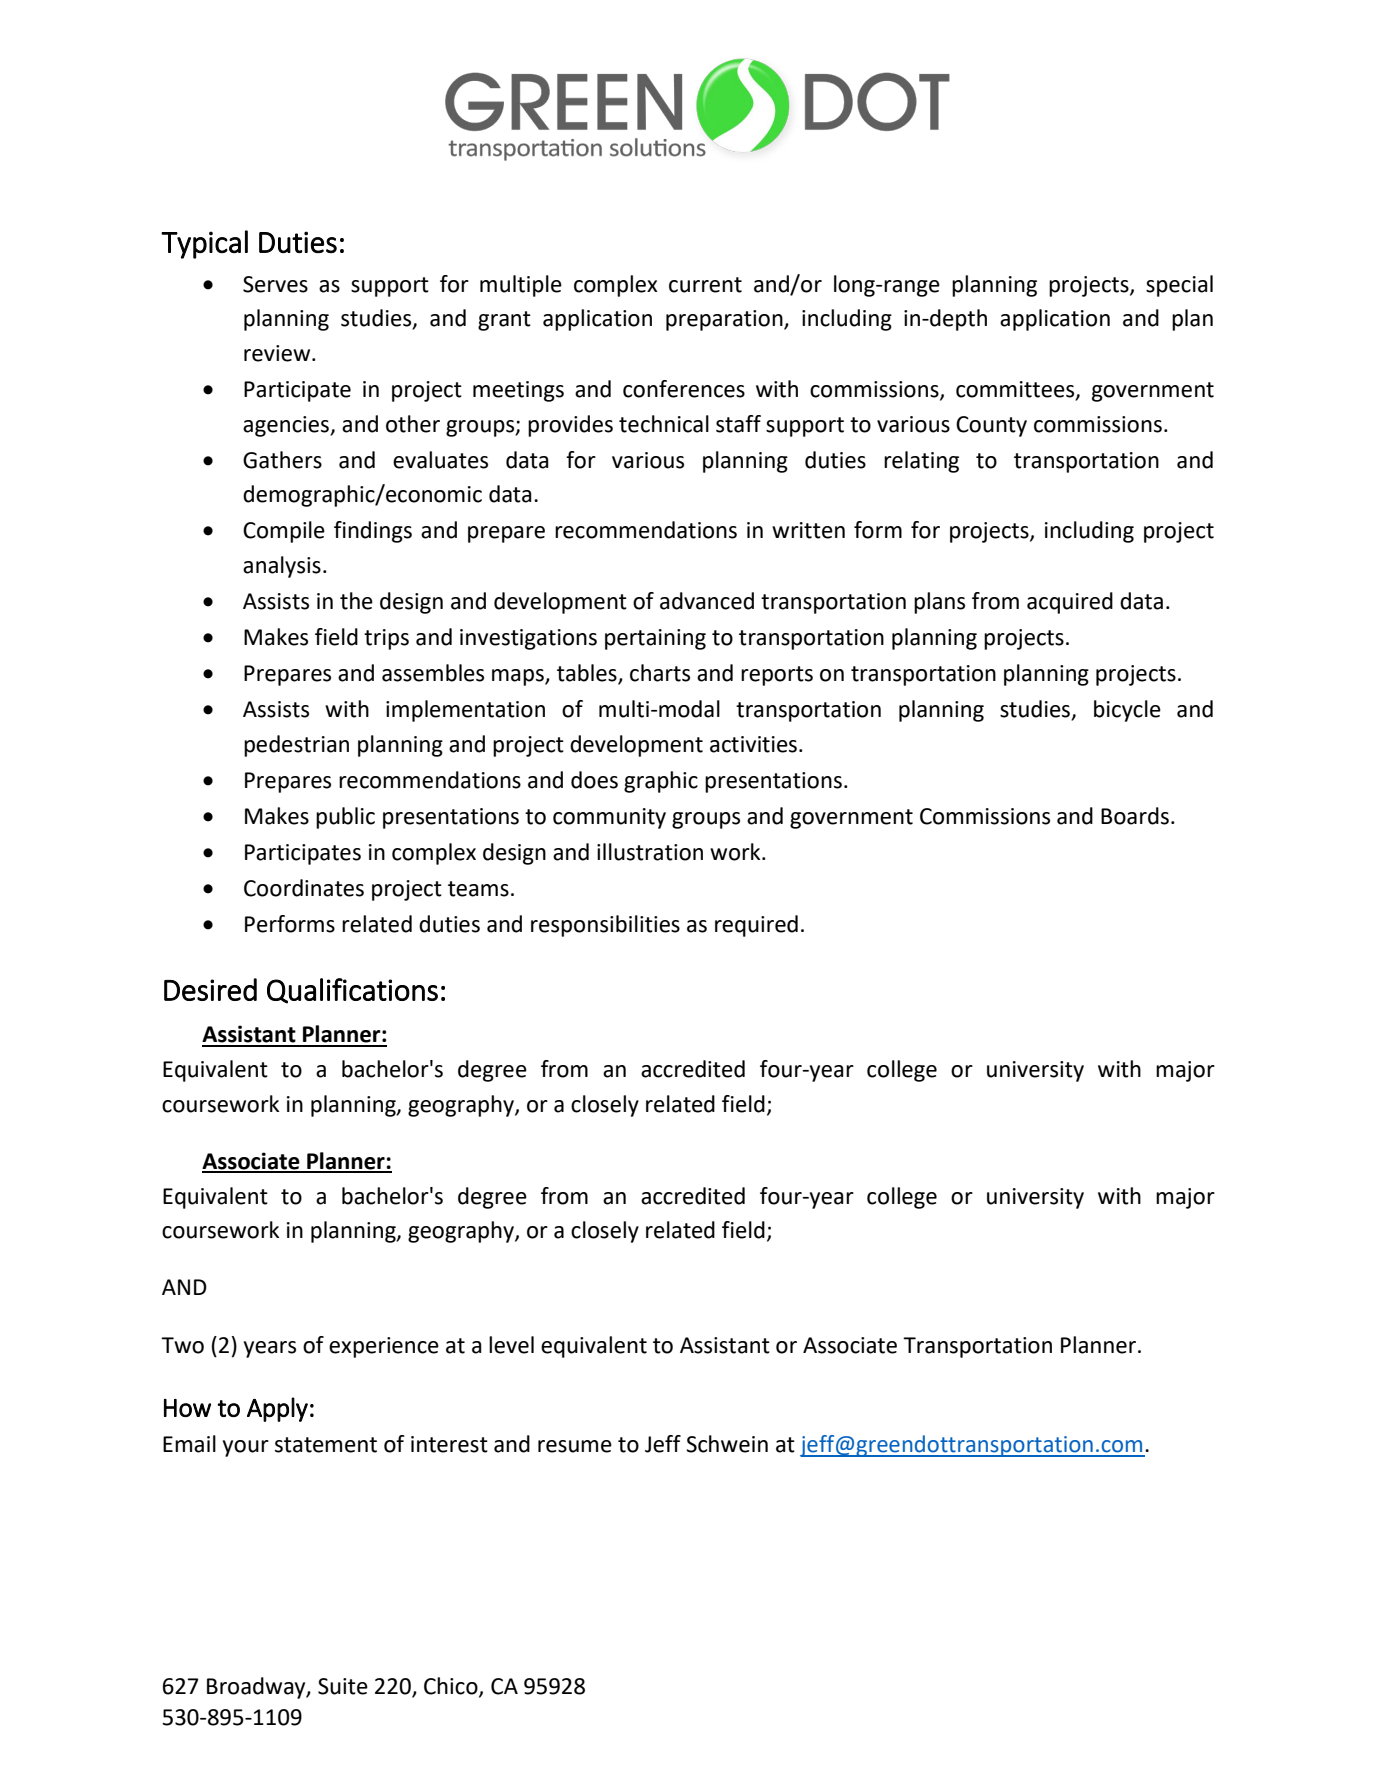 This image has width=1376, height=1780. Describe the element at coordinates (753, 744) in the image. I see `activities` at that location.
